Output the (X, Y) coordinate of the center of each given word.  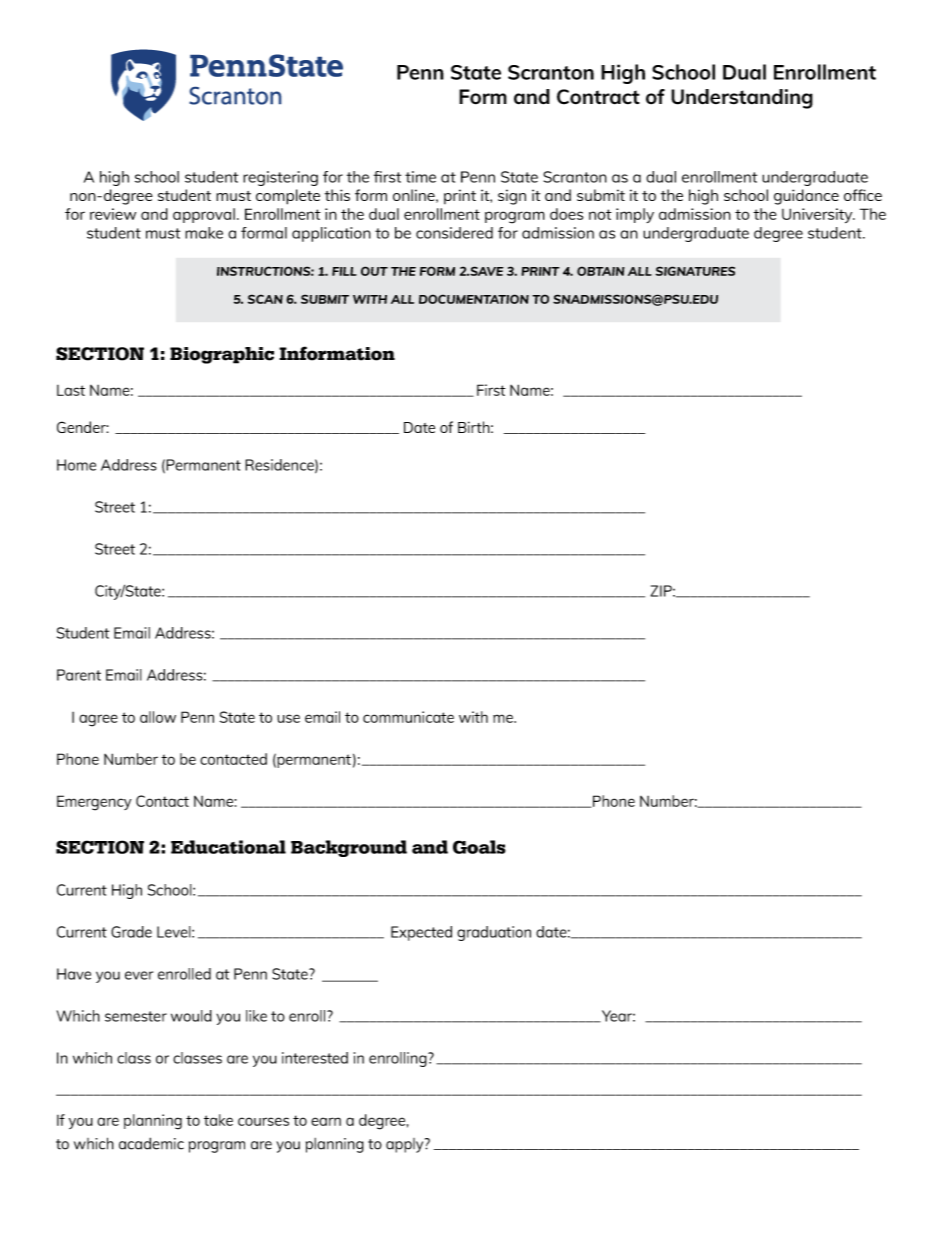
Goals (479, 847)
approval (204, 215)
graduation (494, 933)
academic (151, 1143)
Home (76, 465)
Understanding (742, 99)
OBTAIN (601, 271)
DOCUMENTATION (474, 299)
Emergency (94, 803)
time (420, 177)
